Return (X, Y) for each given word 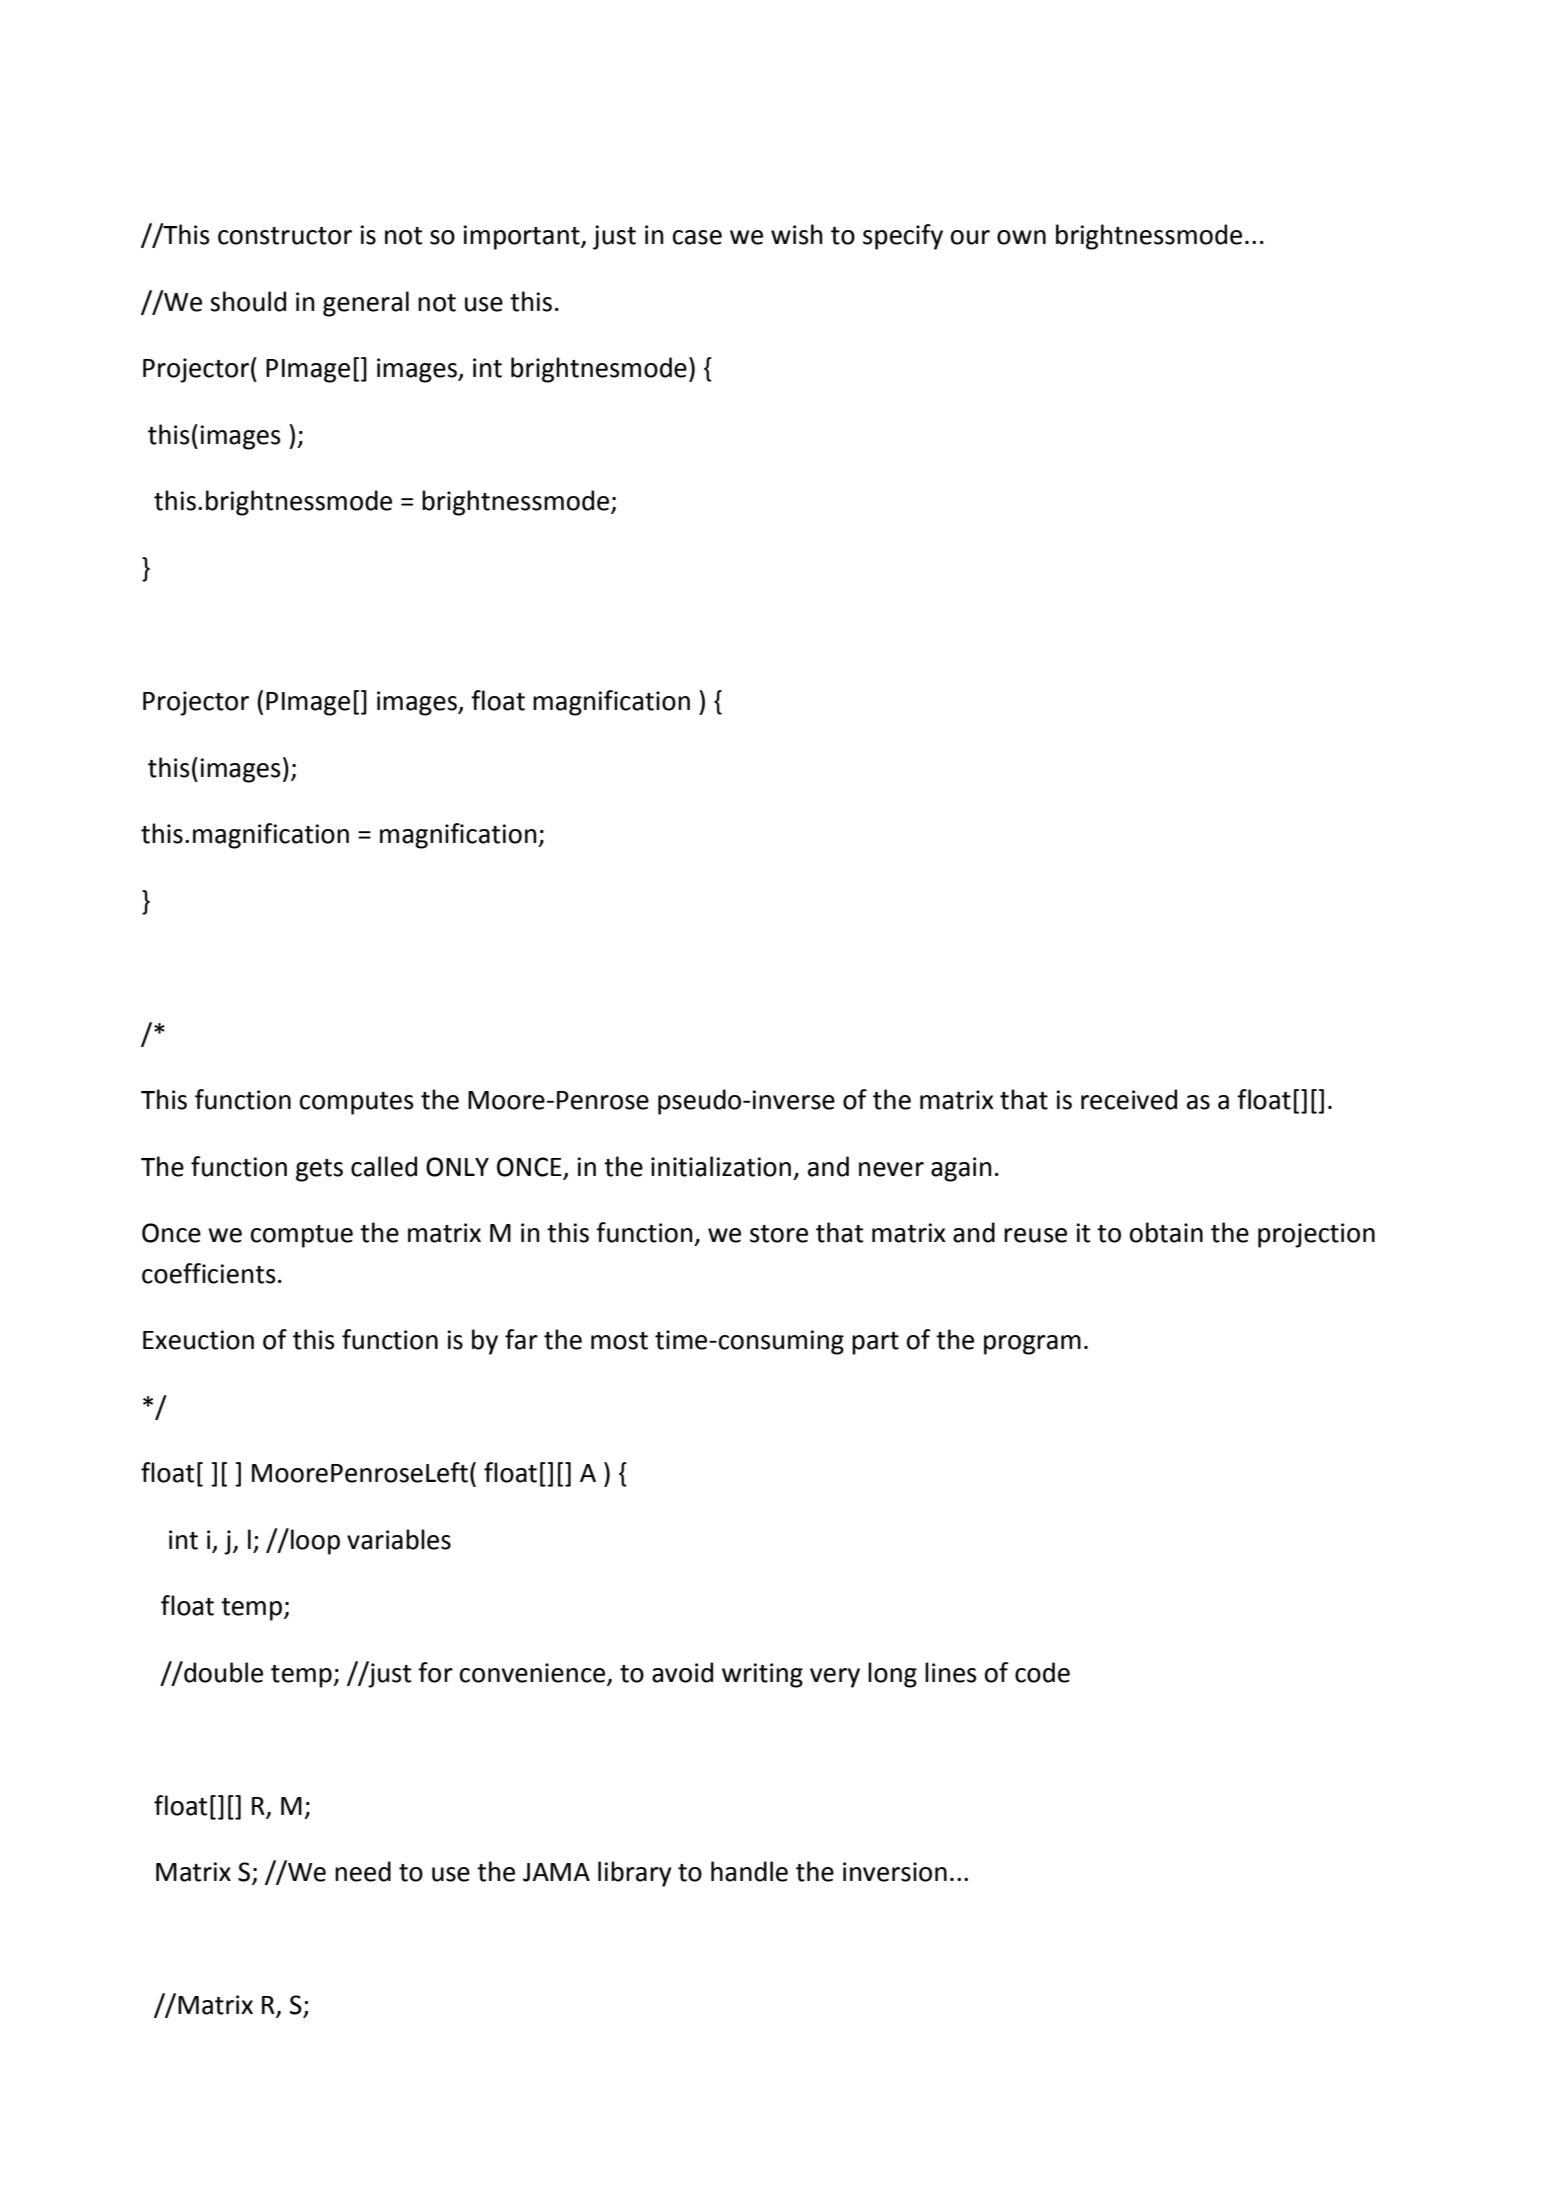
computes (357, 1103)
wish (797, 234)
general (366, 304)
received (1129, 1099)
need (363, 1871)
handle (749, 1871)
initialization (721, 1166)
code (1042, 1672)
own (1021, 237)
